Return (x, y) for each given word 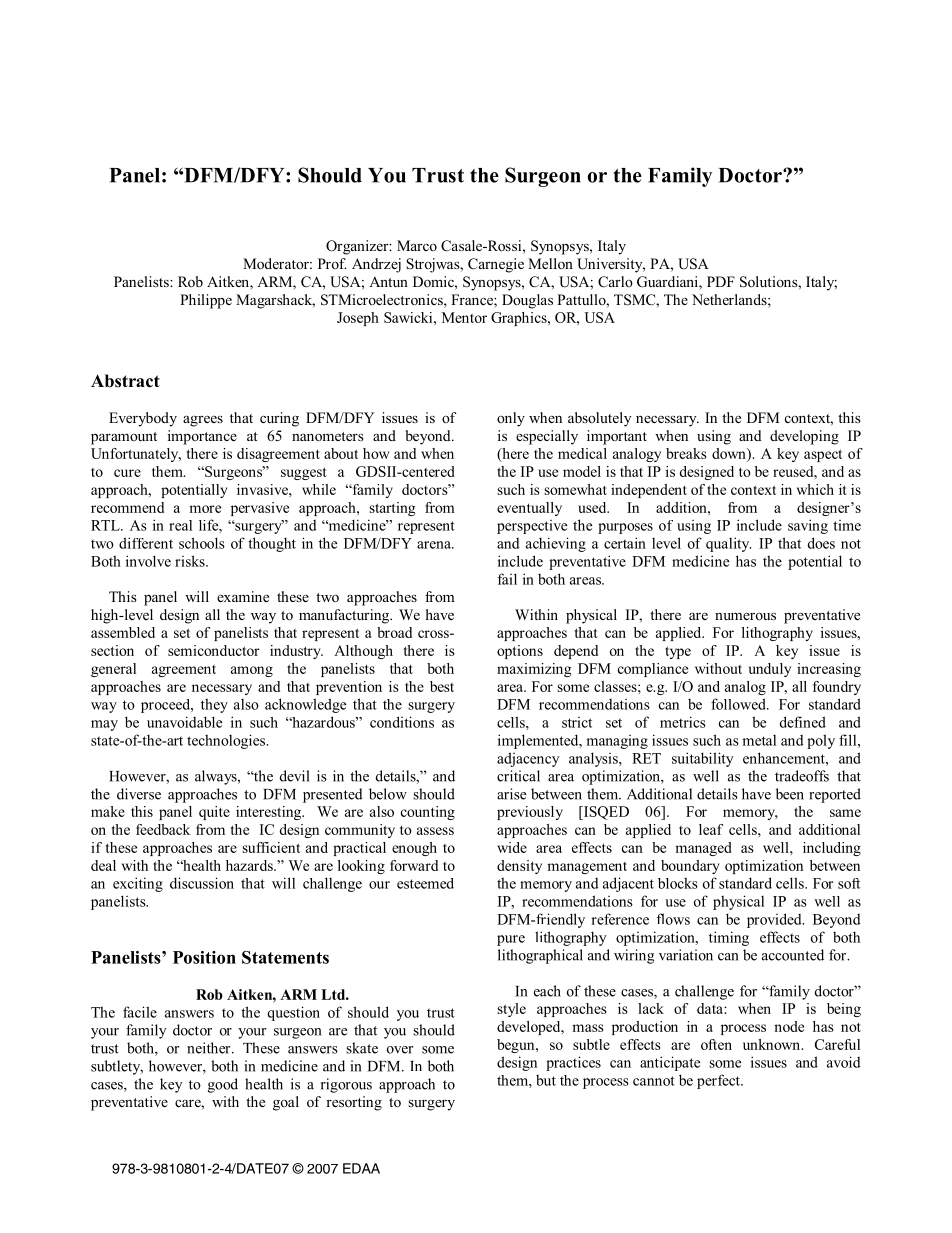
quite (214, 813)
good (223, 1085)
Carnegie (496, 265)
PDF (721, 281)
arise (511, 794)
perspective (532, 527)
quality (728, 544)
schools (202, 543)
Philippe (206, 301)
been (790, 794)
